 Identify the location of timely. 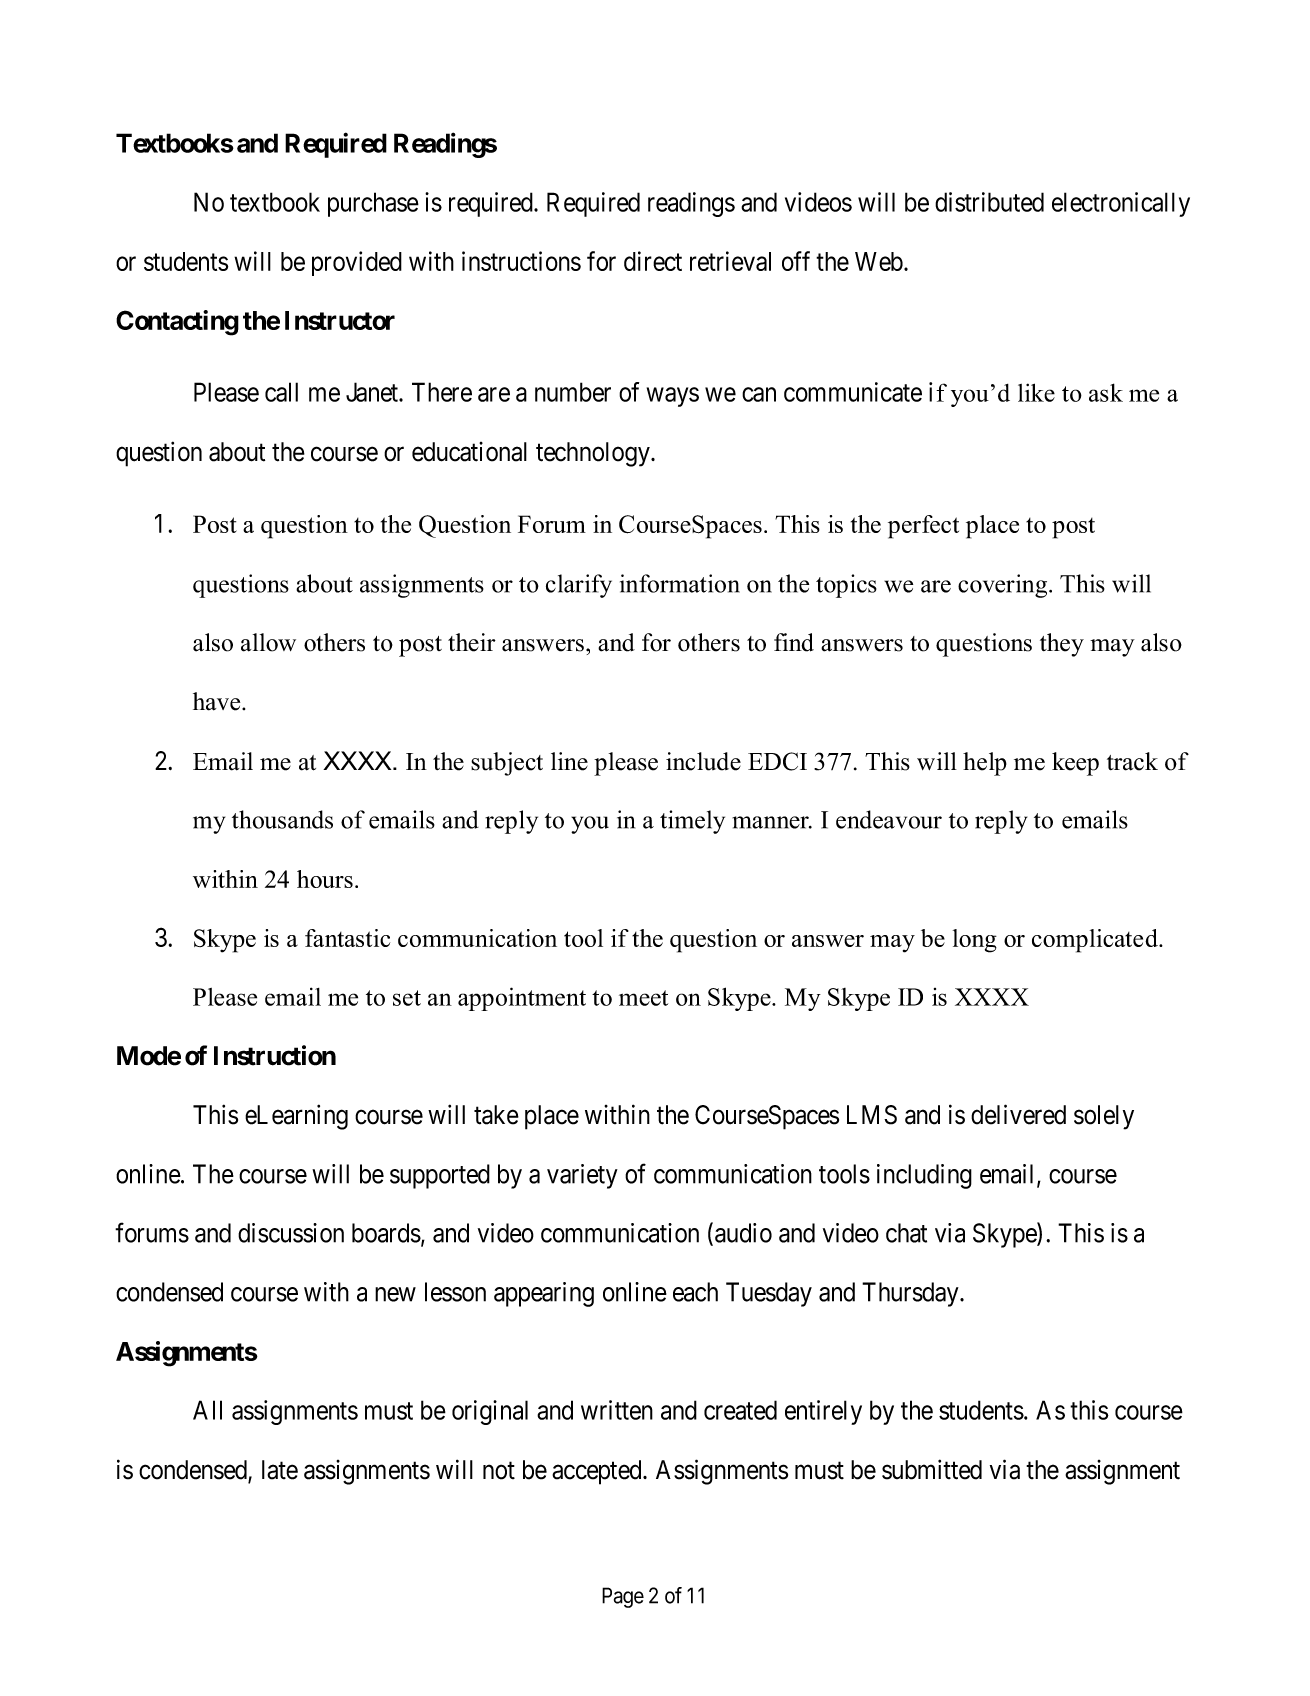
(692, 822).
